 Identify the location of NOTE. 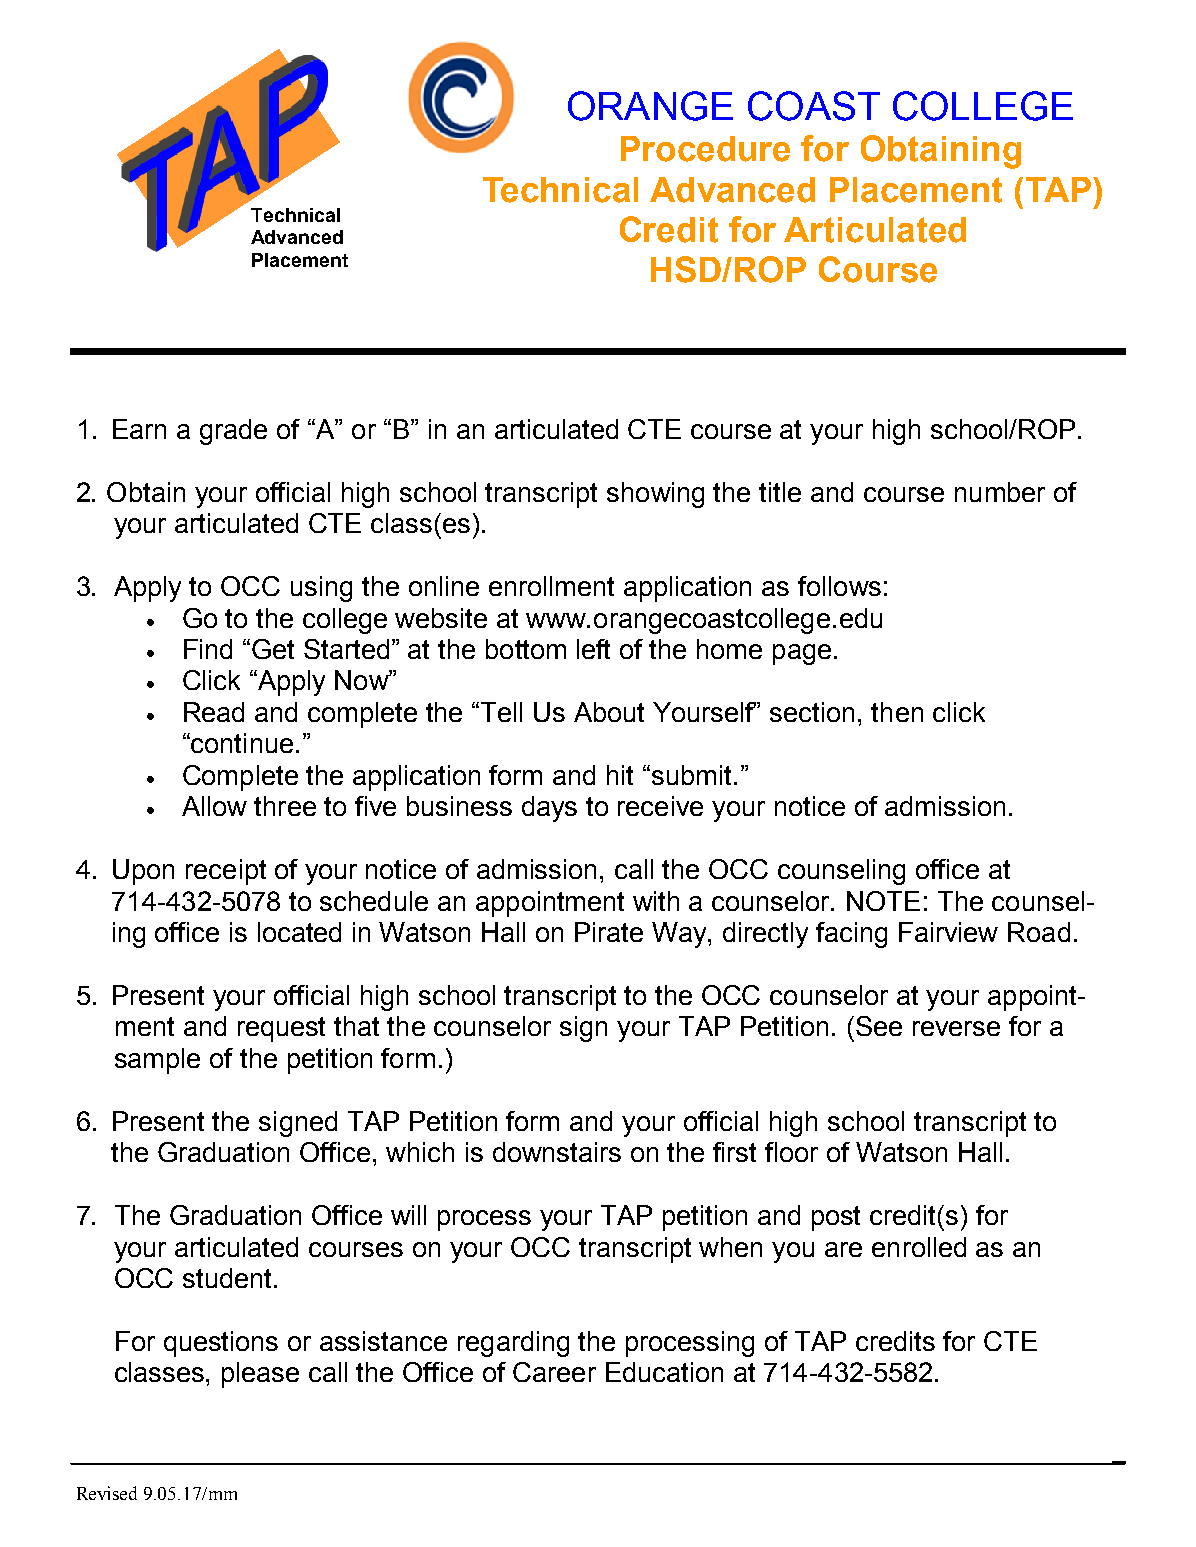
(883, 901).
